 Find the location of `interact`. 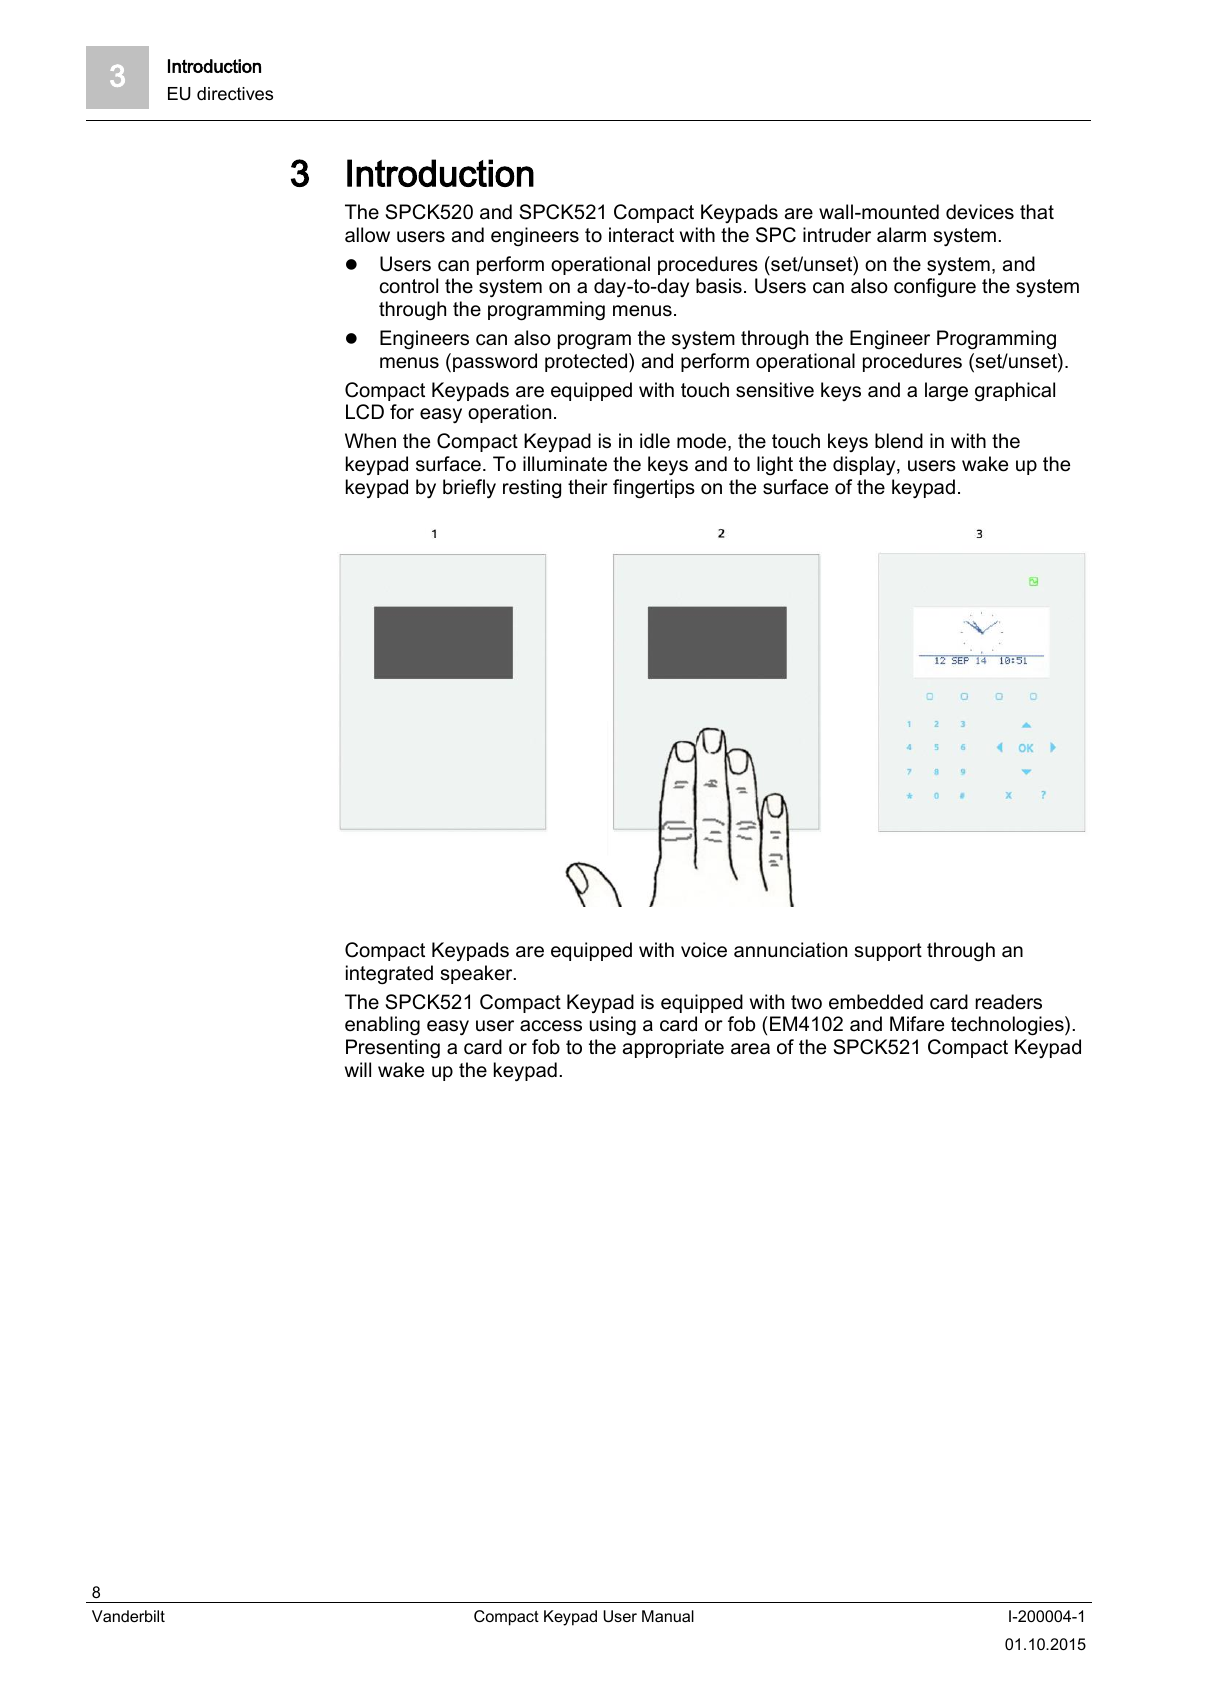

interact is located at coordinates (641, 235).
